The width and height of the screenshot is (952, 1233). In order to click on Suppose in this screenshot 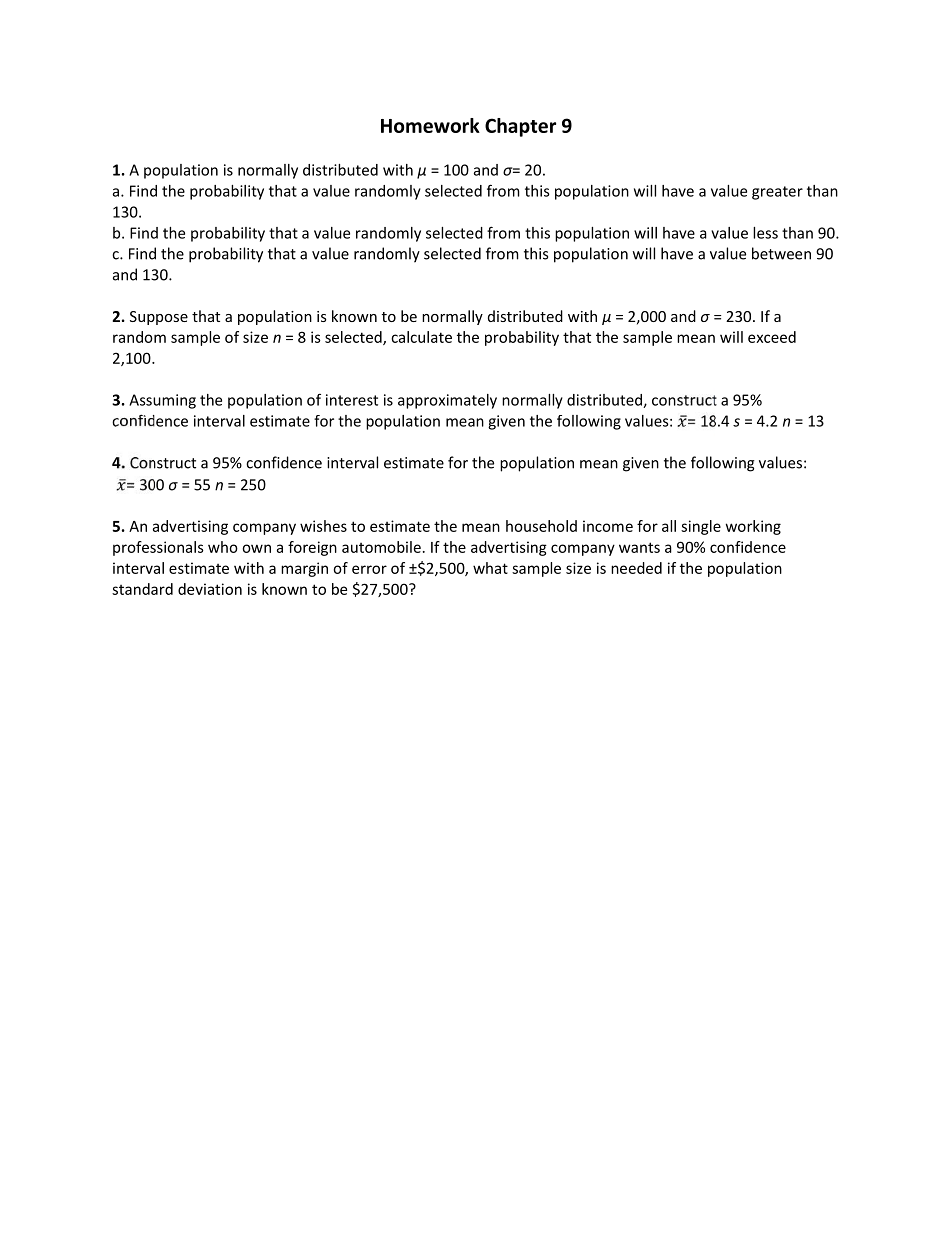, I will do `click(159, 318)`.
